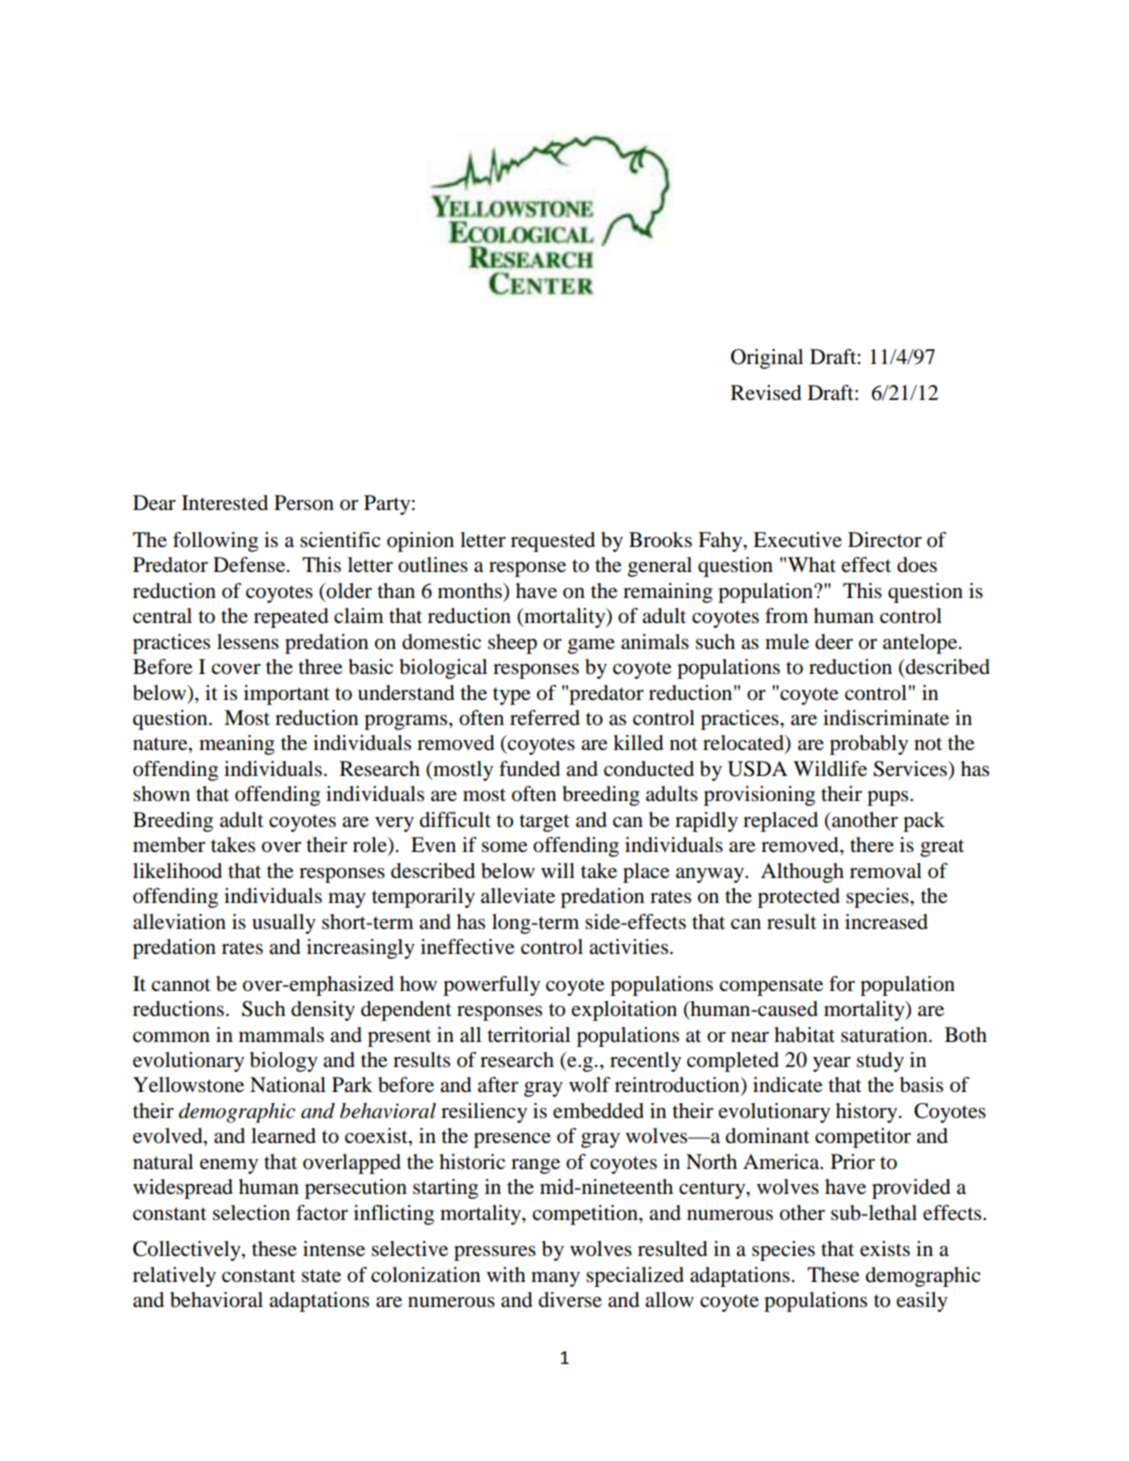 The height and width of the screenshot is (1461, 1129). Describe the element at coordinates (287, 695) in the screenshot. I see `important` at that location.
